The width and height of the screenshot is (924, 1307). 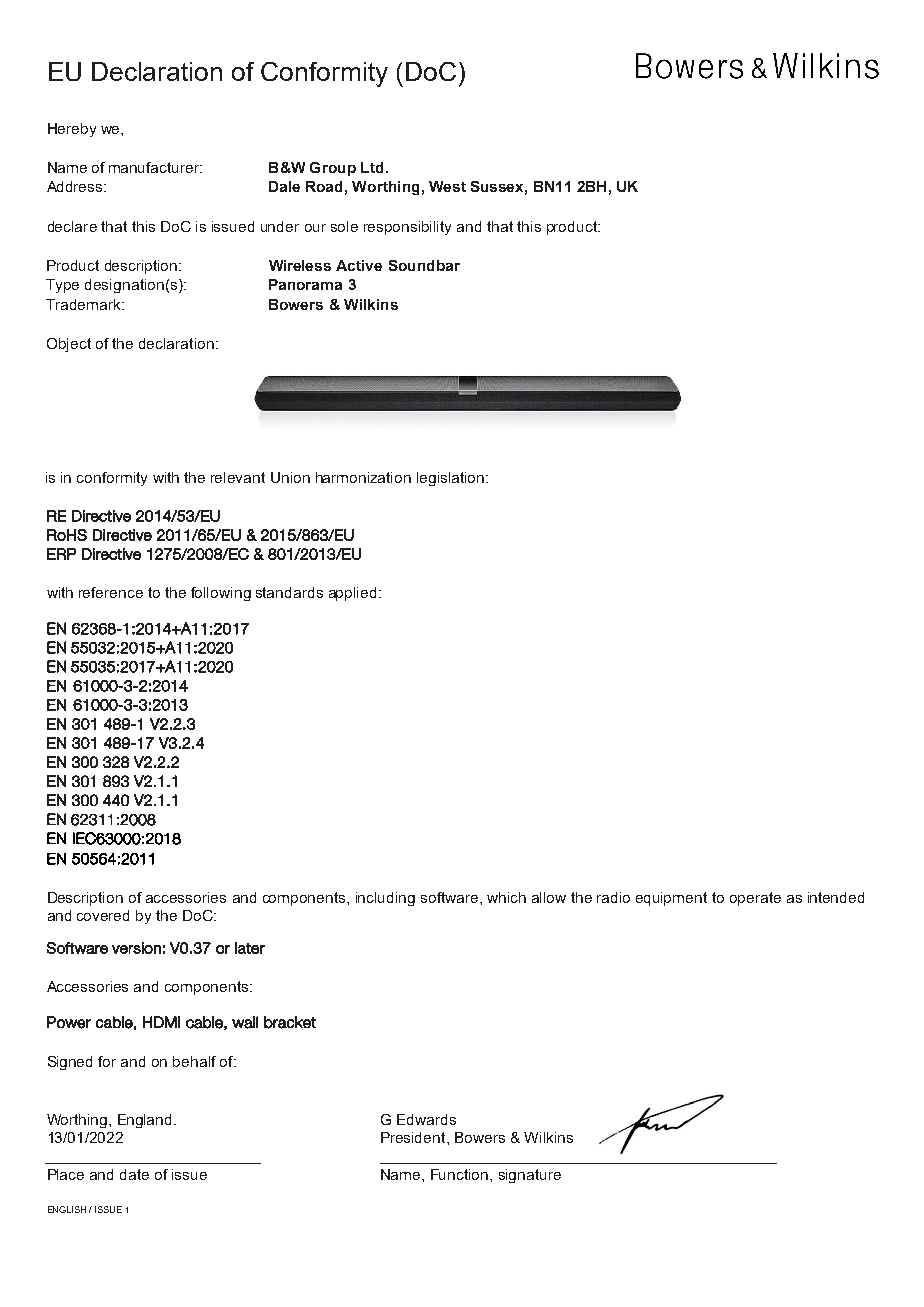 I want to click on relevant, so click(x=238, y=477).
